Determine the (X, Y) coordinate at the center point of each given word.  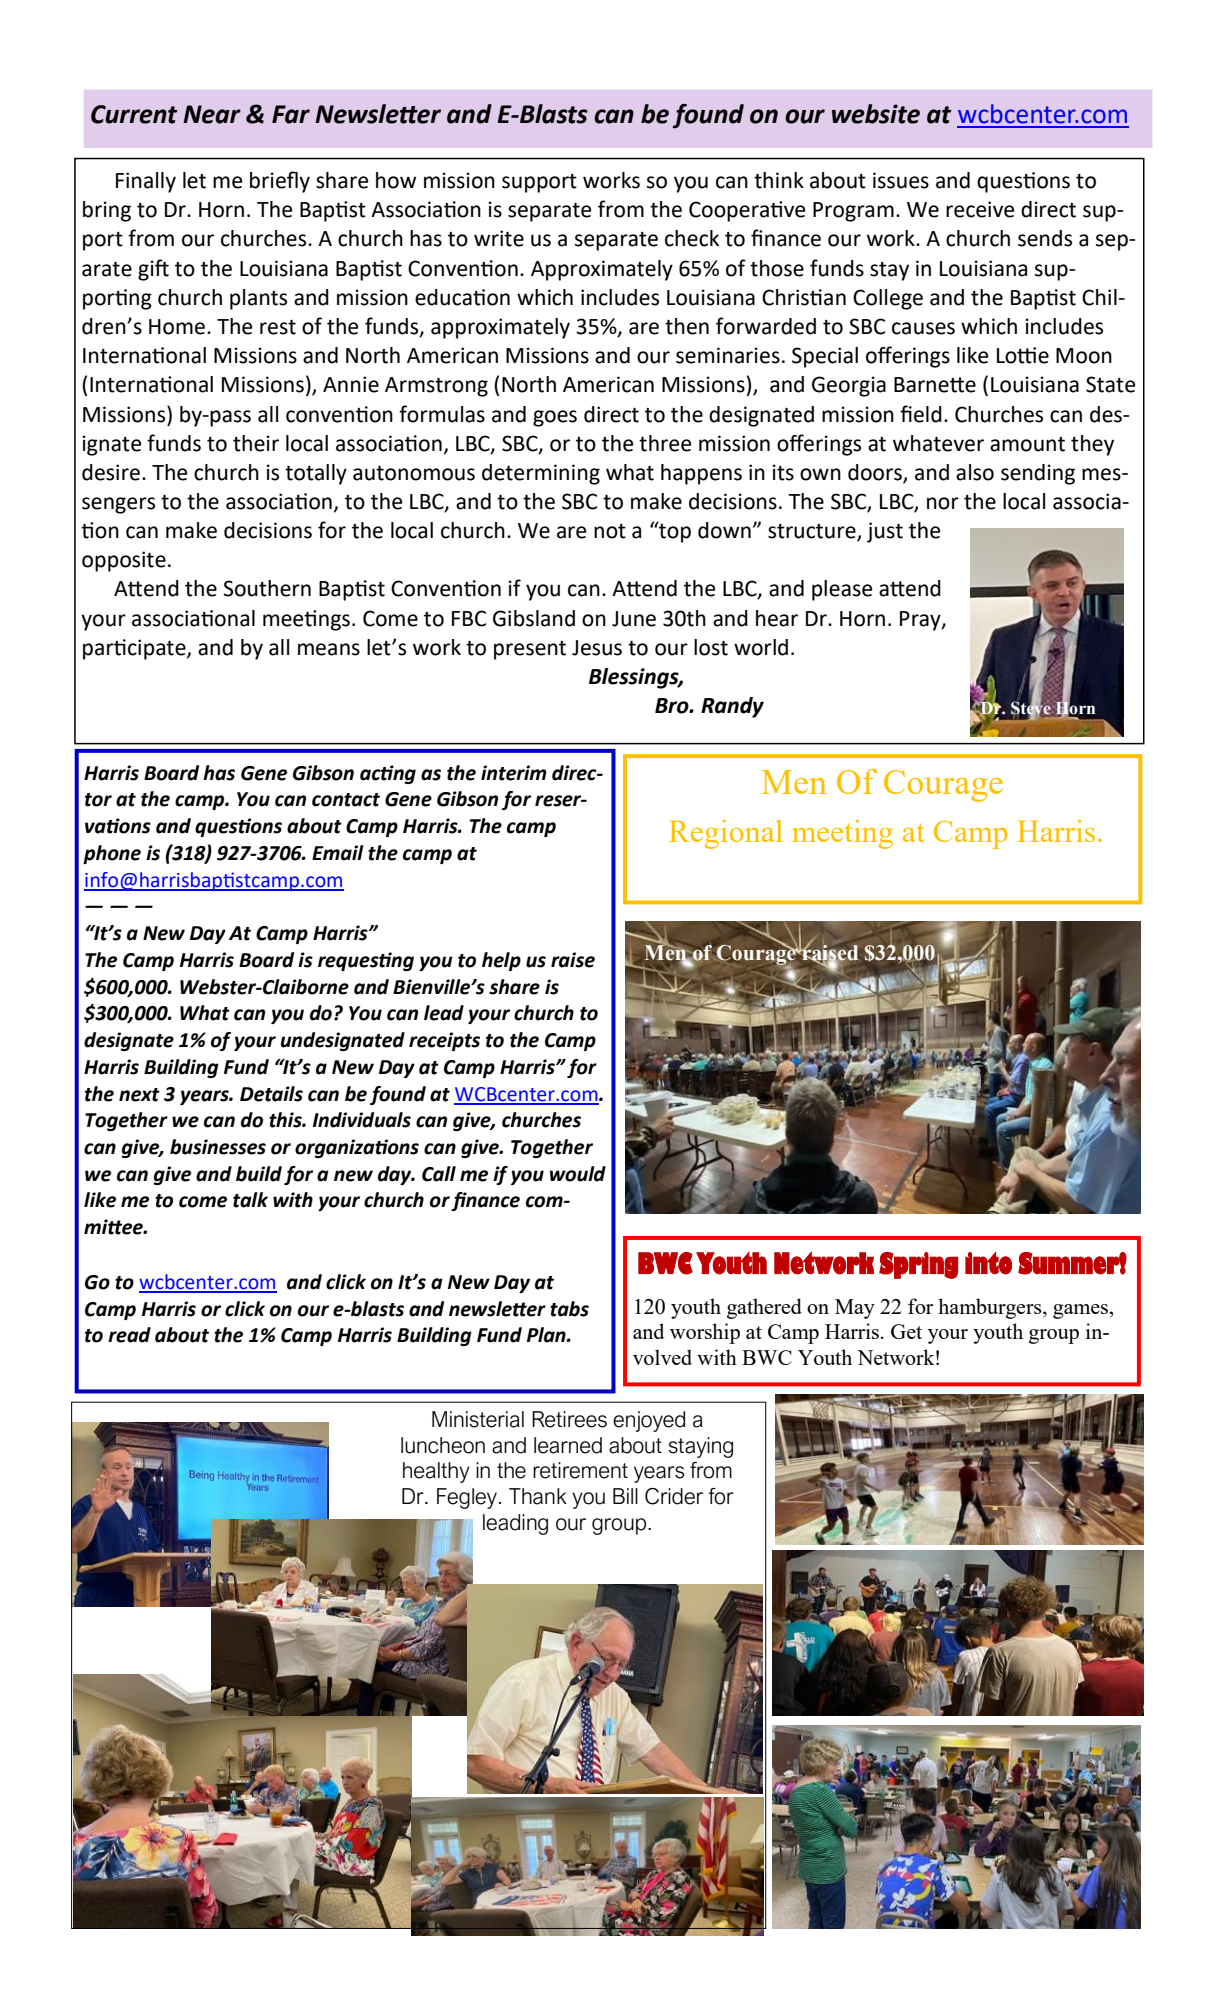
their (256, 443)
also (975, 472)
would (578, 1174)
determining (541, 474)
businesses (218, 1147)
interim (514, 773)
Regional (726, 834)
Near (212, 114)
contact (346, 800)
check (692, 238)
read (129, 1335)
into (988, 1263)
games (1080, 1311)
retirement (580, 1470)
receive (980, 209)
